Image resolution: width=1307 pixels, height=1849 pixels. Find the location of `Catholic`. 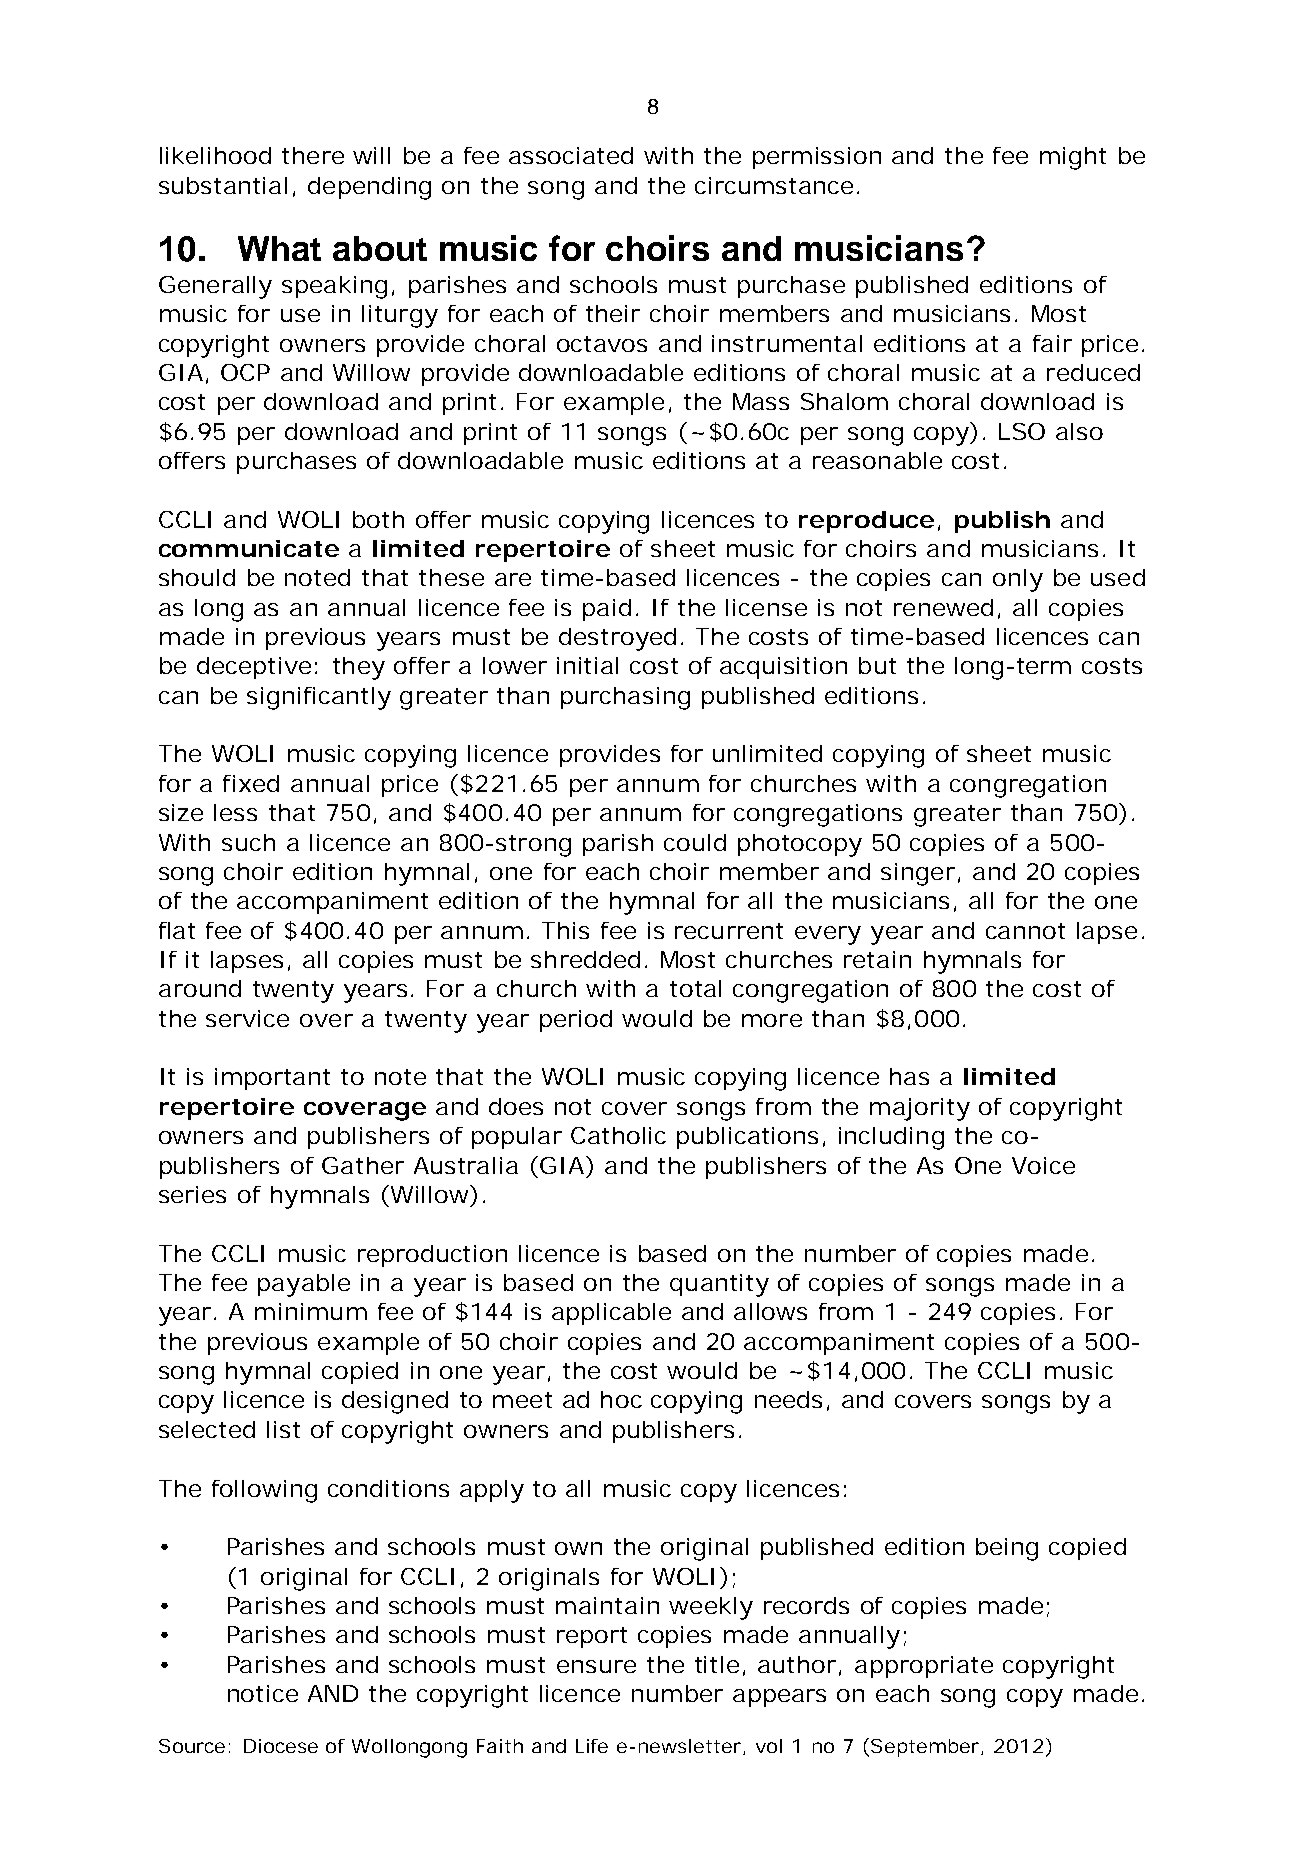

Catholic is located at coordinates (618, 1135).
